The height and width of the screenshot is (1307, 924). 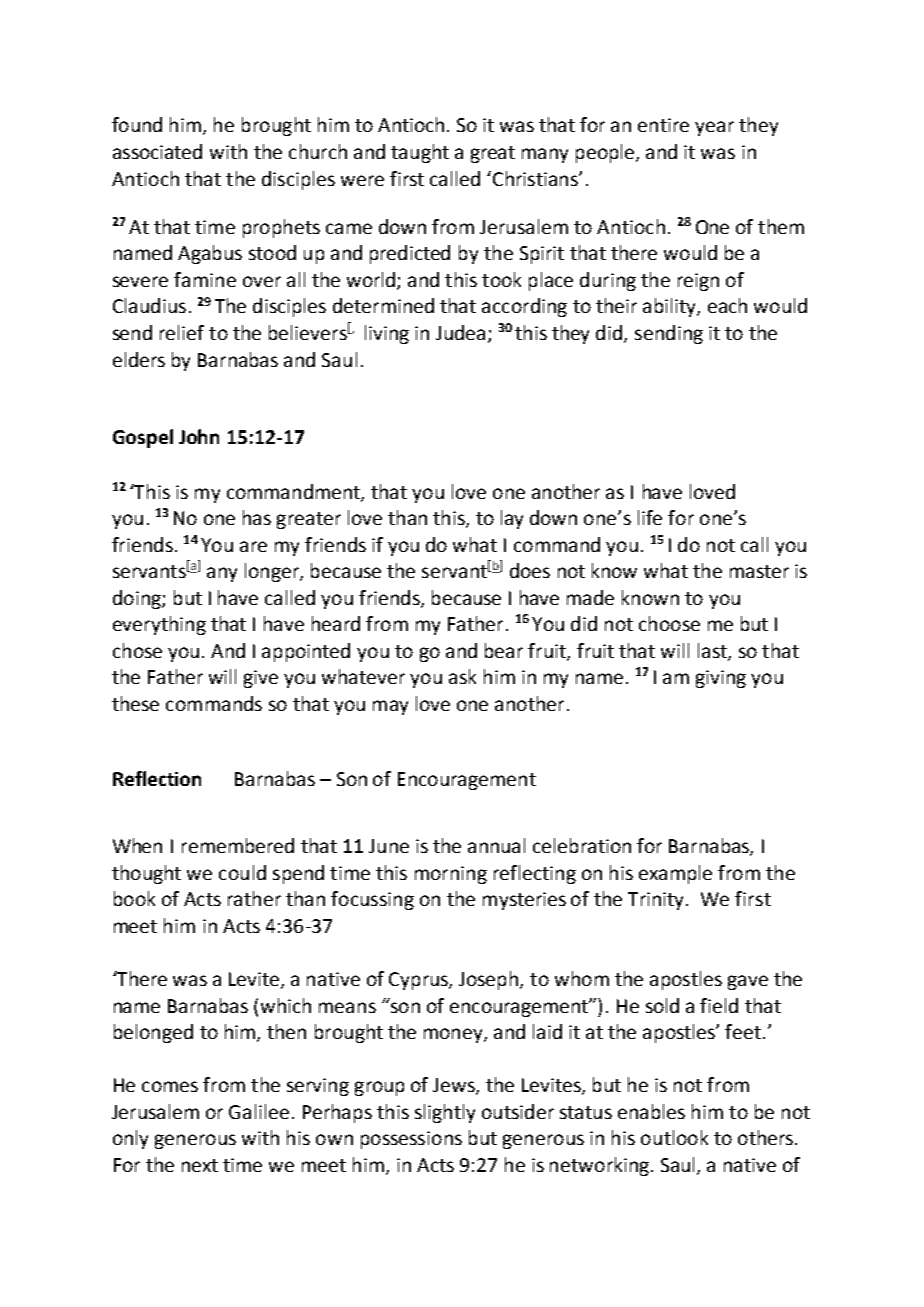 I want to click on next, so click(x=200, y=1165).
